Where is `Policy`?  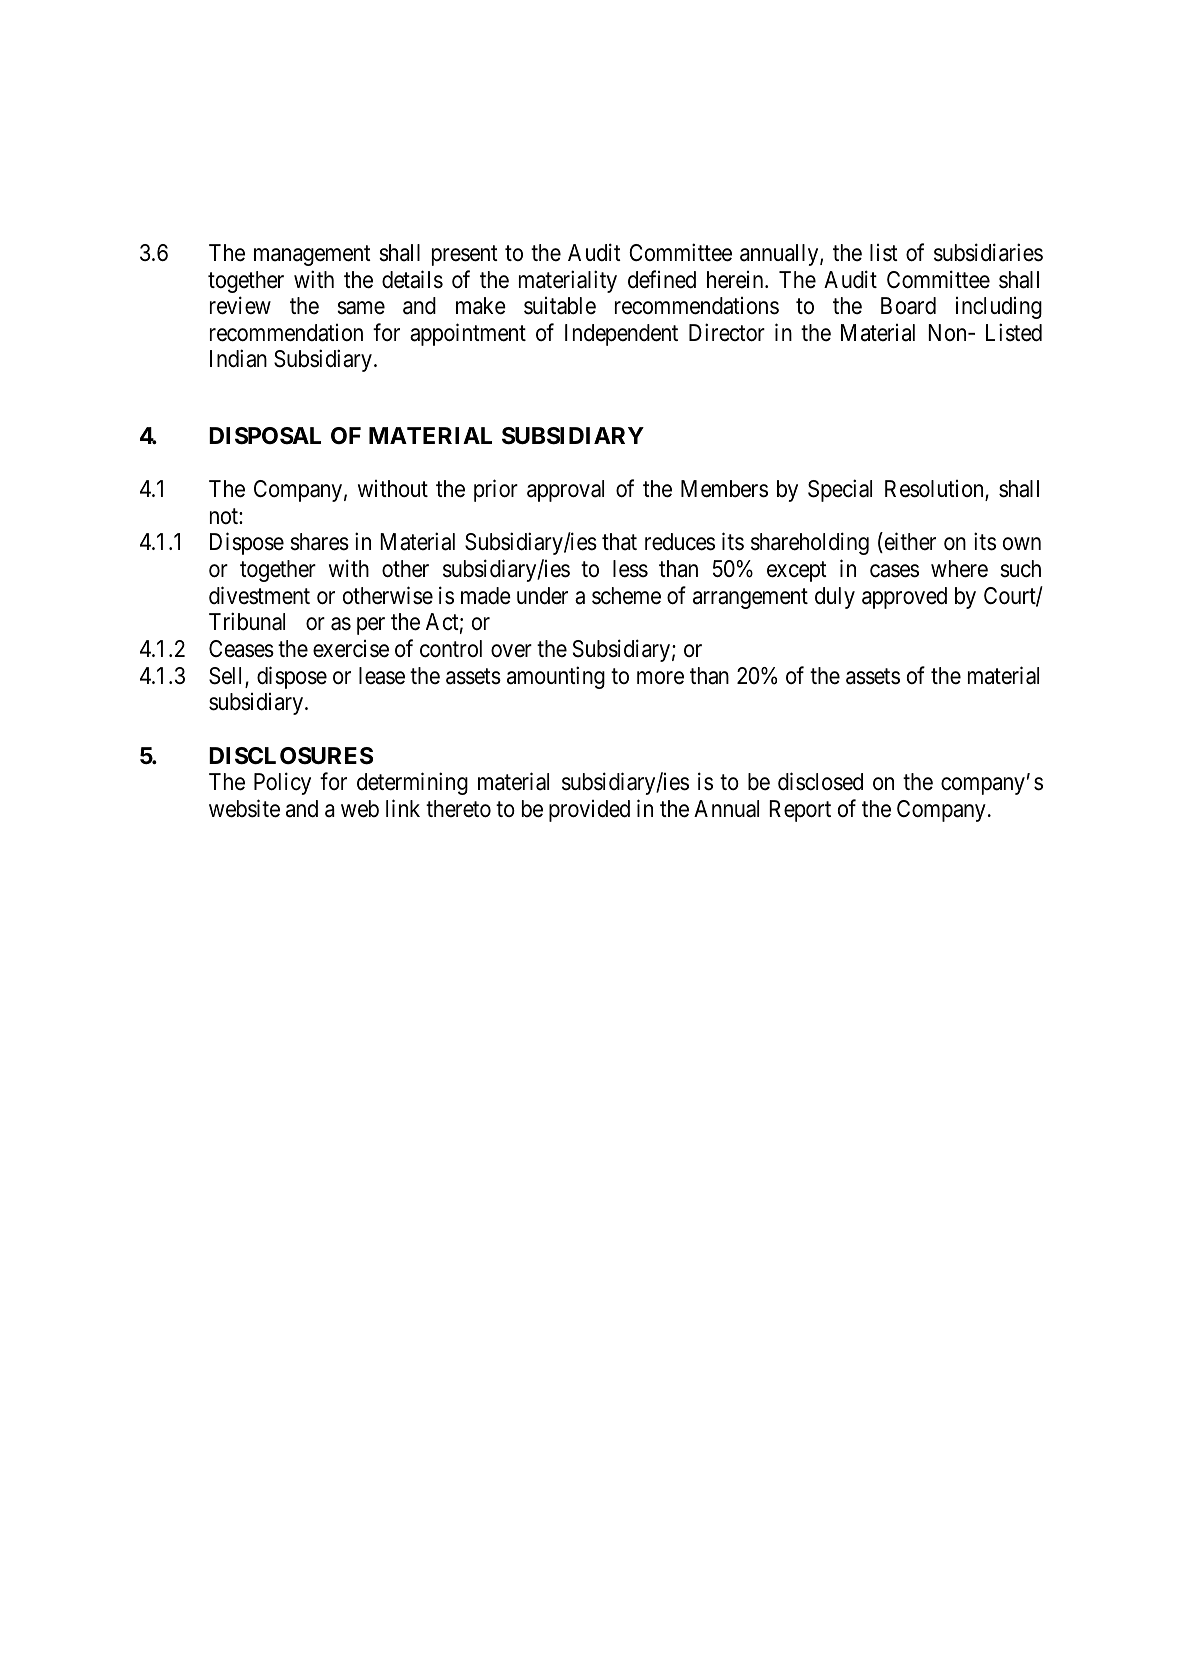 Policy is located at coordinates (282, 783).
